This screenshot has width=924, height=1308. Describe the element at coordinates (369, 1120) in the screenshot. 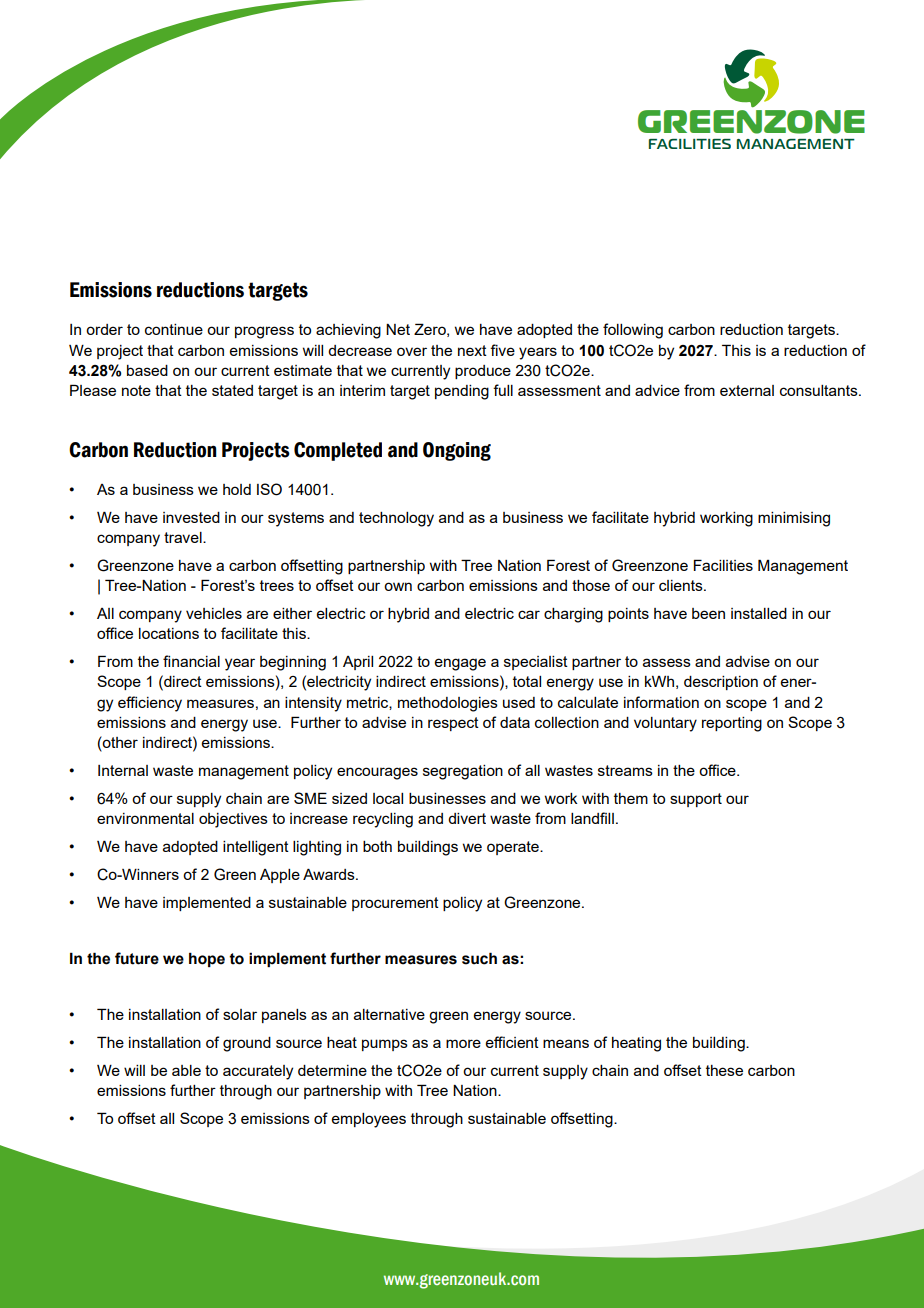

I see `employees` at that location.
